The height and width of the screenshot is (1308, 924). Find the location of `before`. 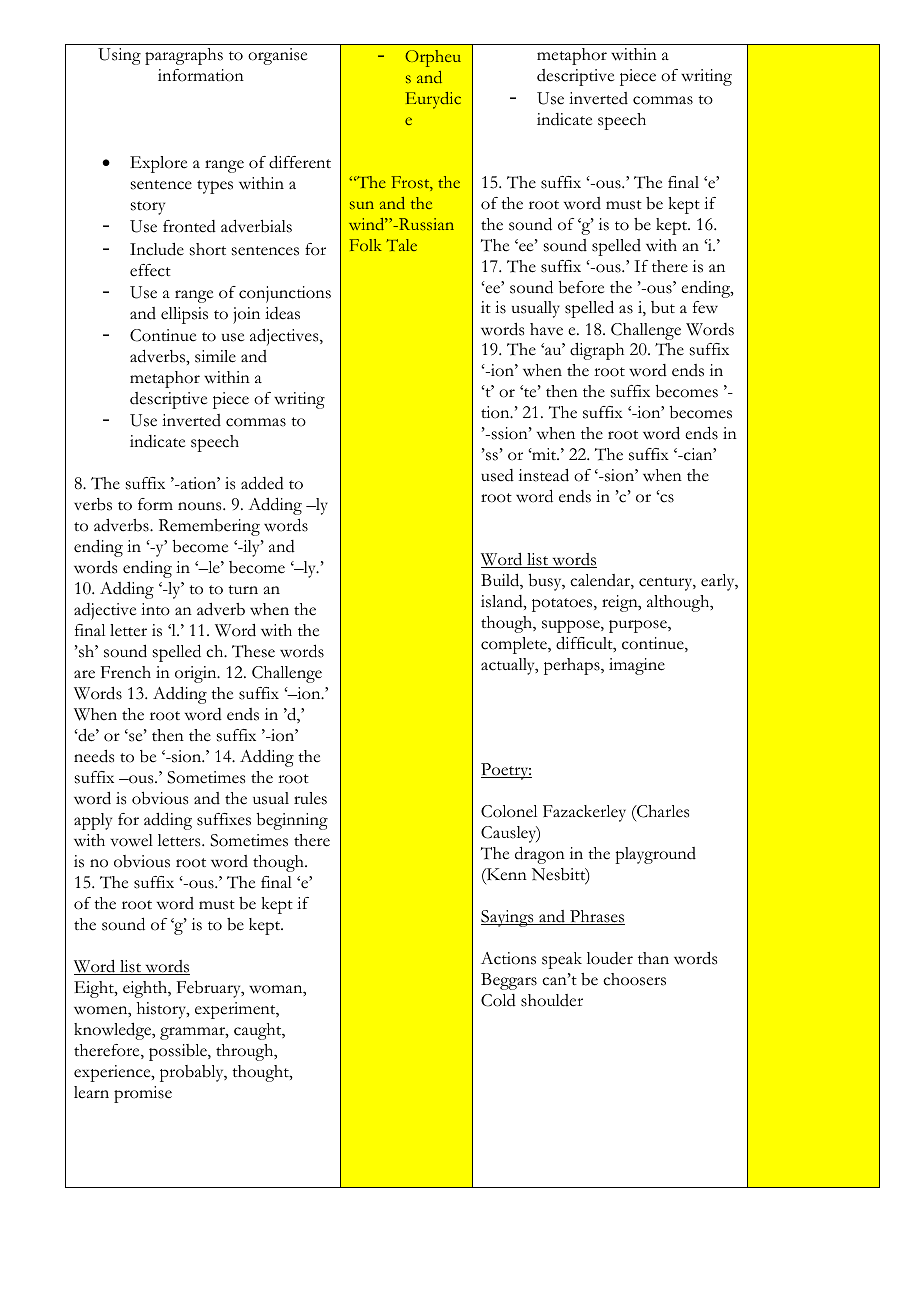

before is located at coordinates (581, 287).
